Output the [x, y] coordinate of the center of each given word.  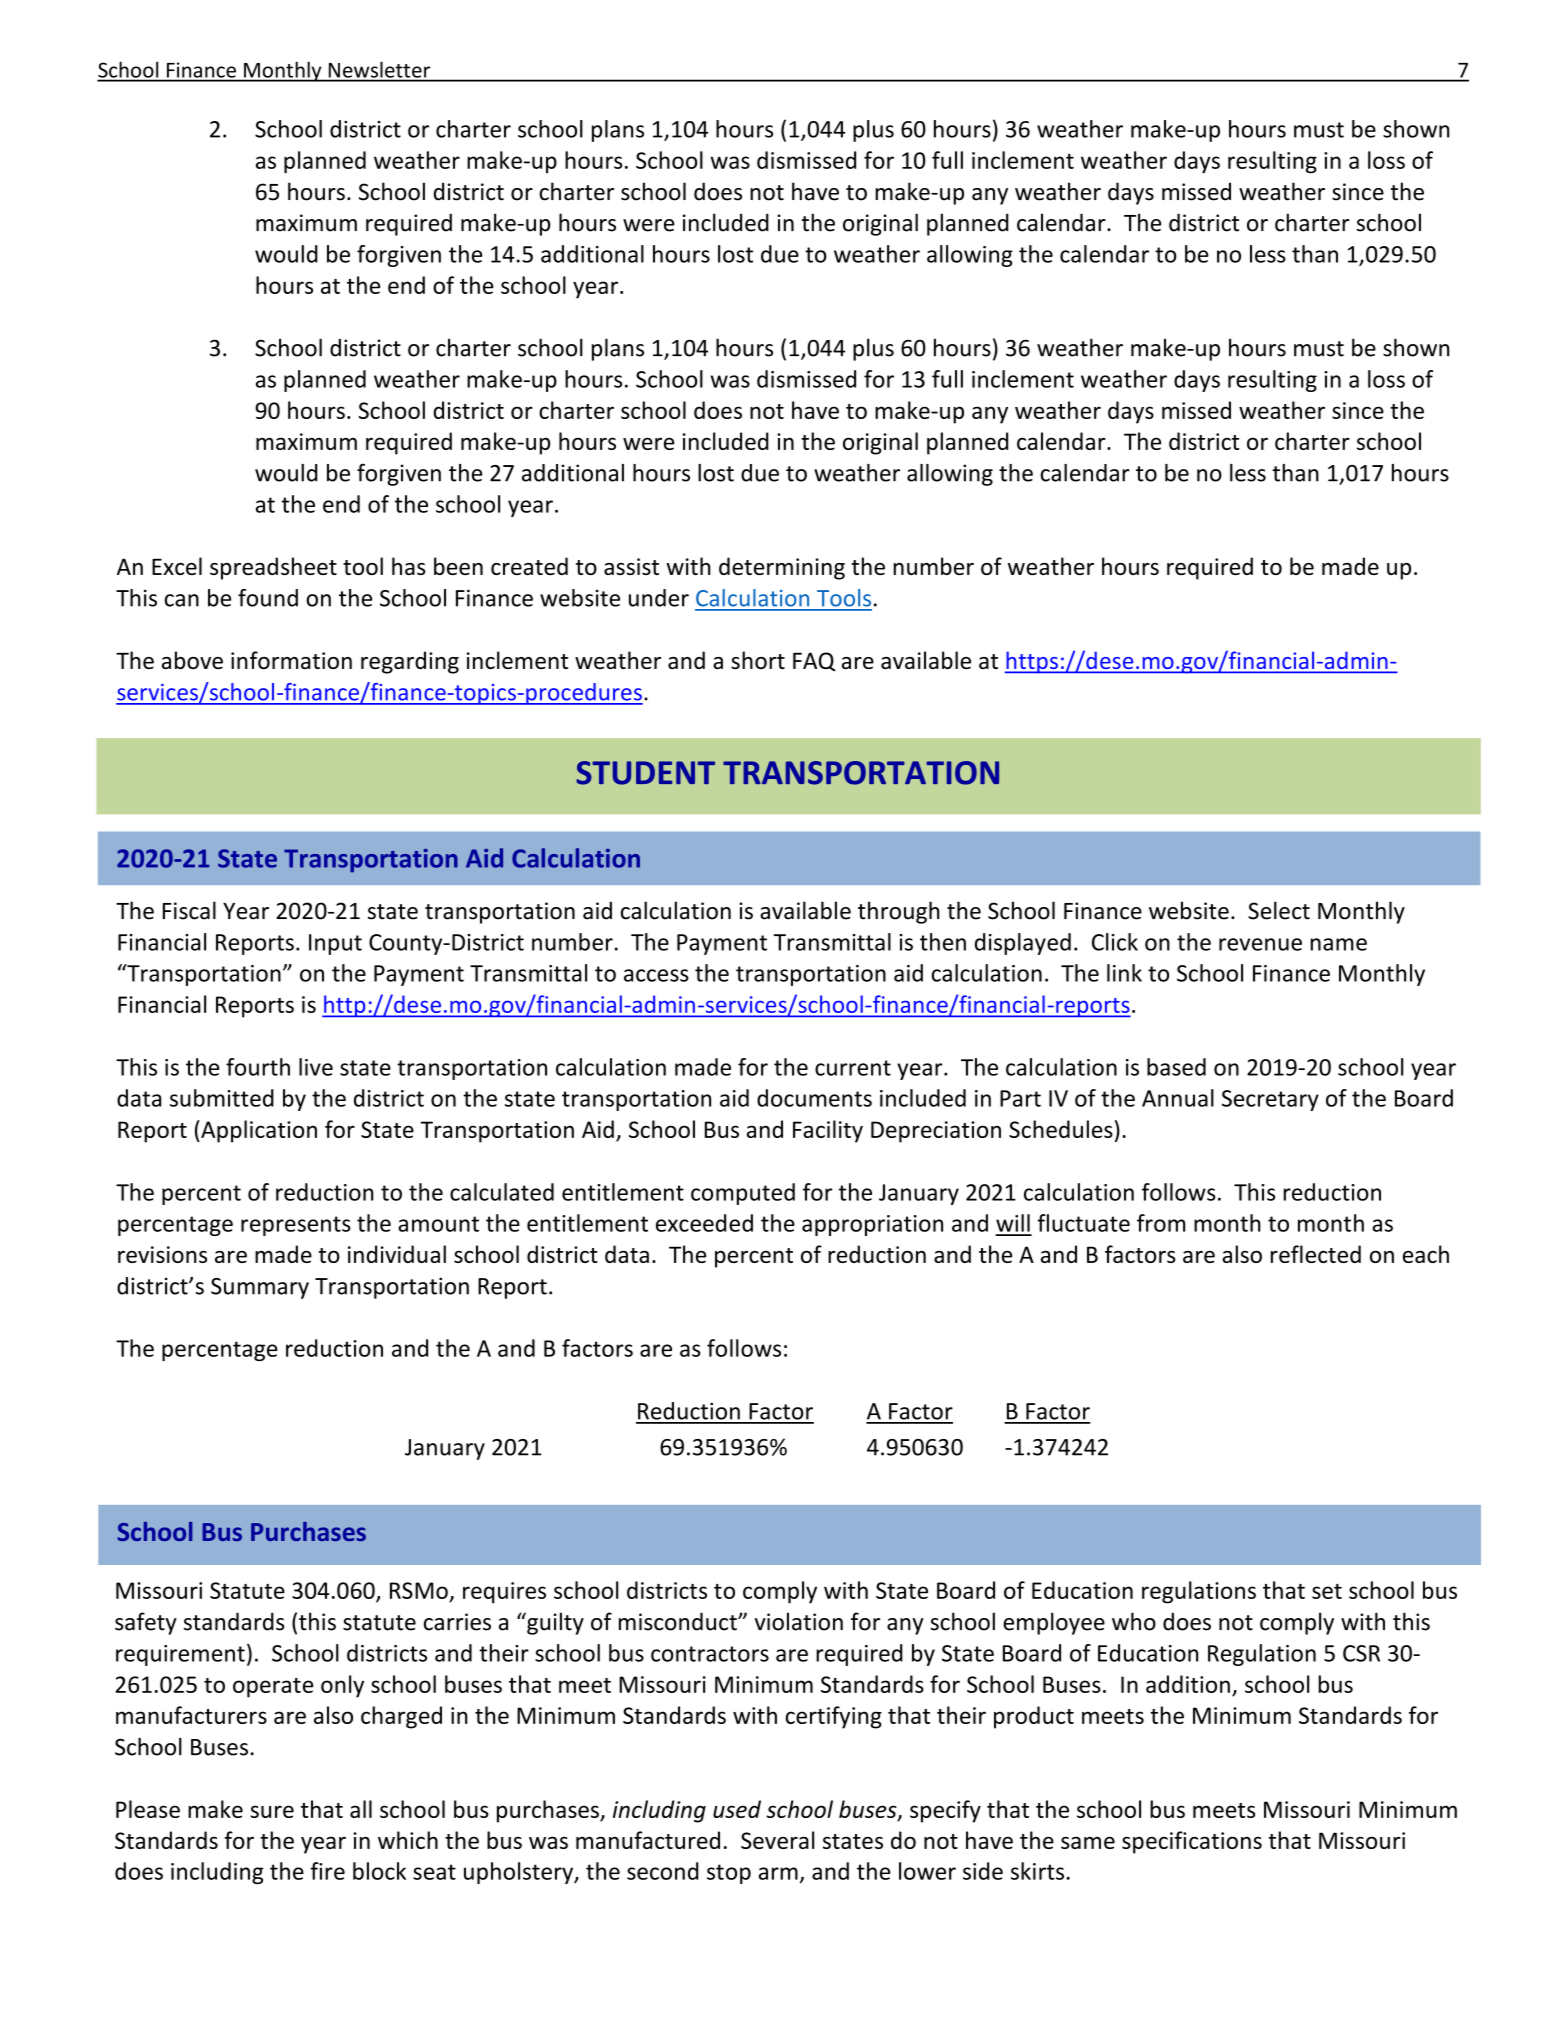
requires [504, 1593]
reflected [1316, 1254]
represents [296, 1226]
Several [777, 1840]
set [1327, 1591]
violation [799, 1621]
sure [272, 1811]
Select [1279, 910]
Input [335, 944]
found [268, 598]
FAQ [814, 662]
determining [782, 568]
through [899, 912]
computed [743, 1194]
